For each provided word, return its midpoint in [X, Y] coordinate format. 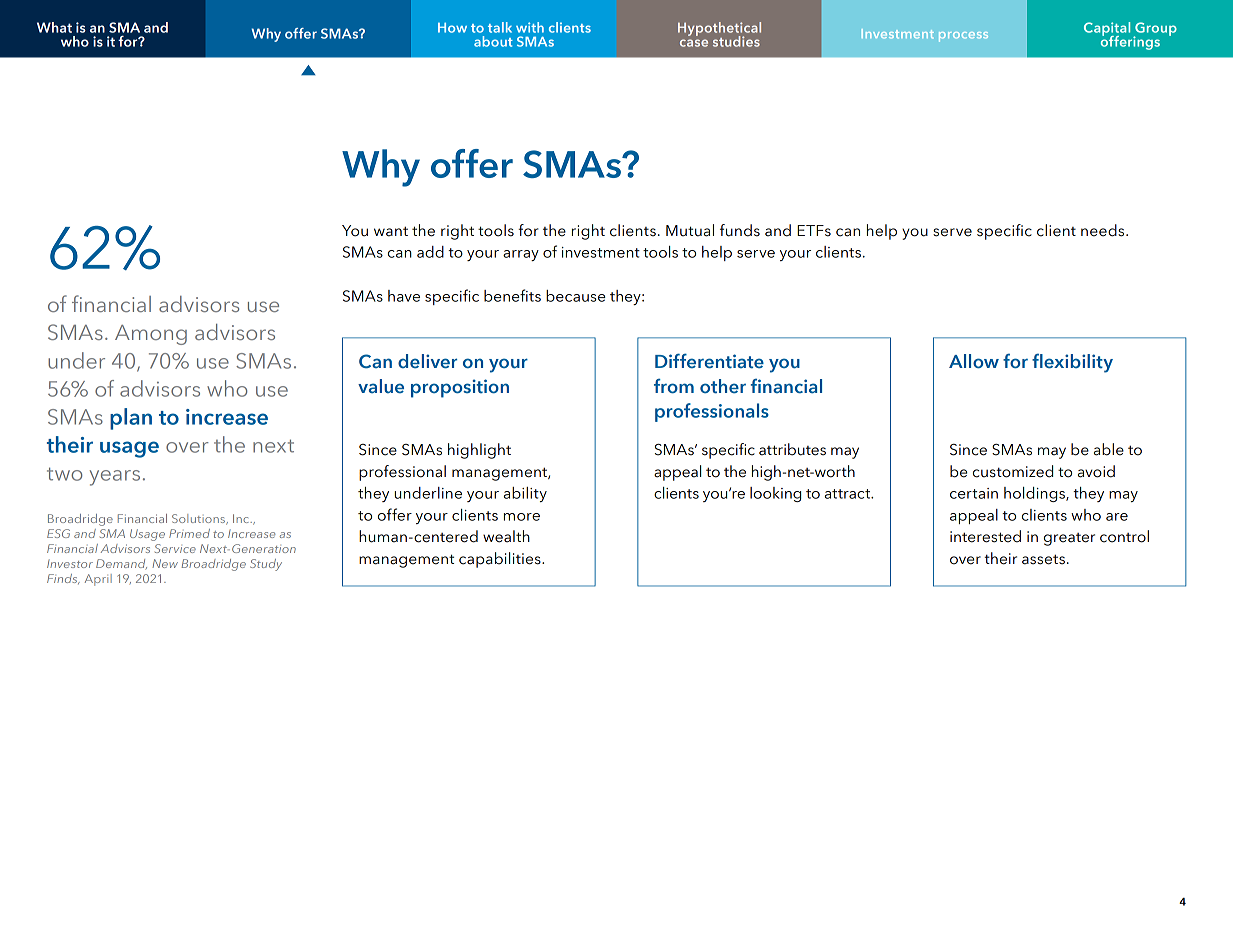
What [54, 27]
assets [1043, 559]
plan [131, 419]
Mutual [690, 230]
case [694, 43]
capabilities [501, 560]
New [165, 563]
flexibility [1072, 363]
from [674, 385]
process [963, 37]
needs [1104, 230]
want [391, 231]
